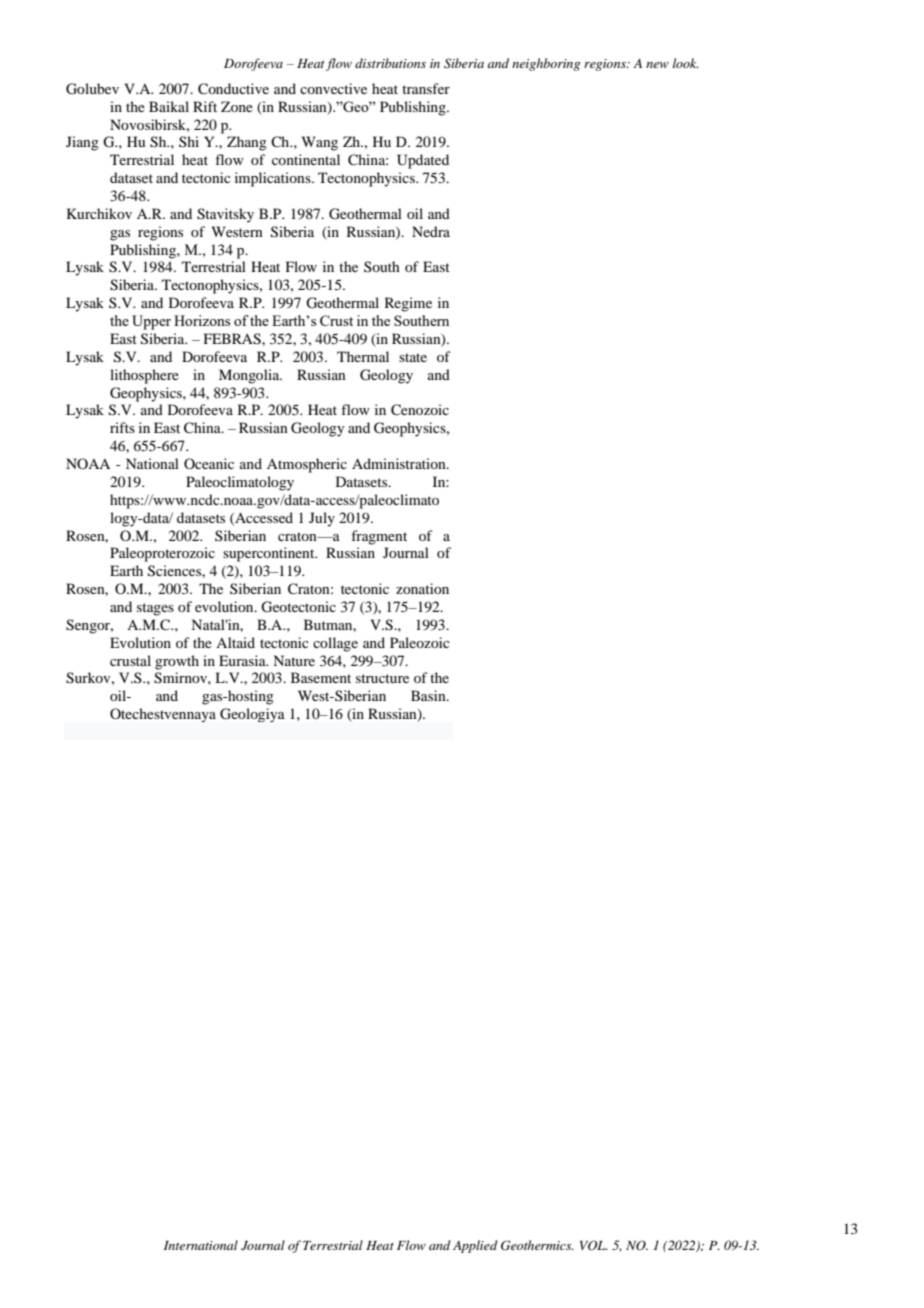  What do you see at coordinates (321, 677) in the page?
I see `Basement` at bounding box center [321, 677].
